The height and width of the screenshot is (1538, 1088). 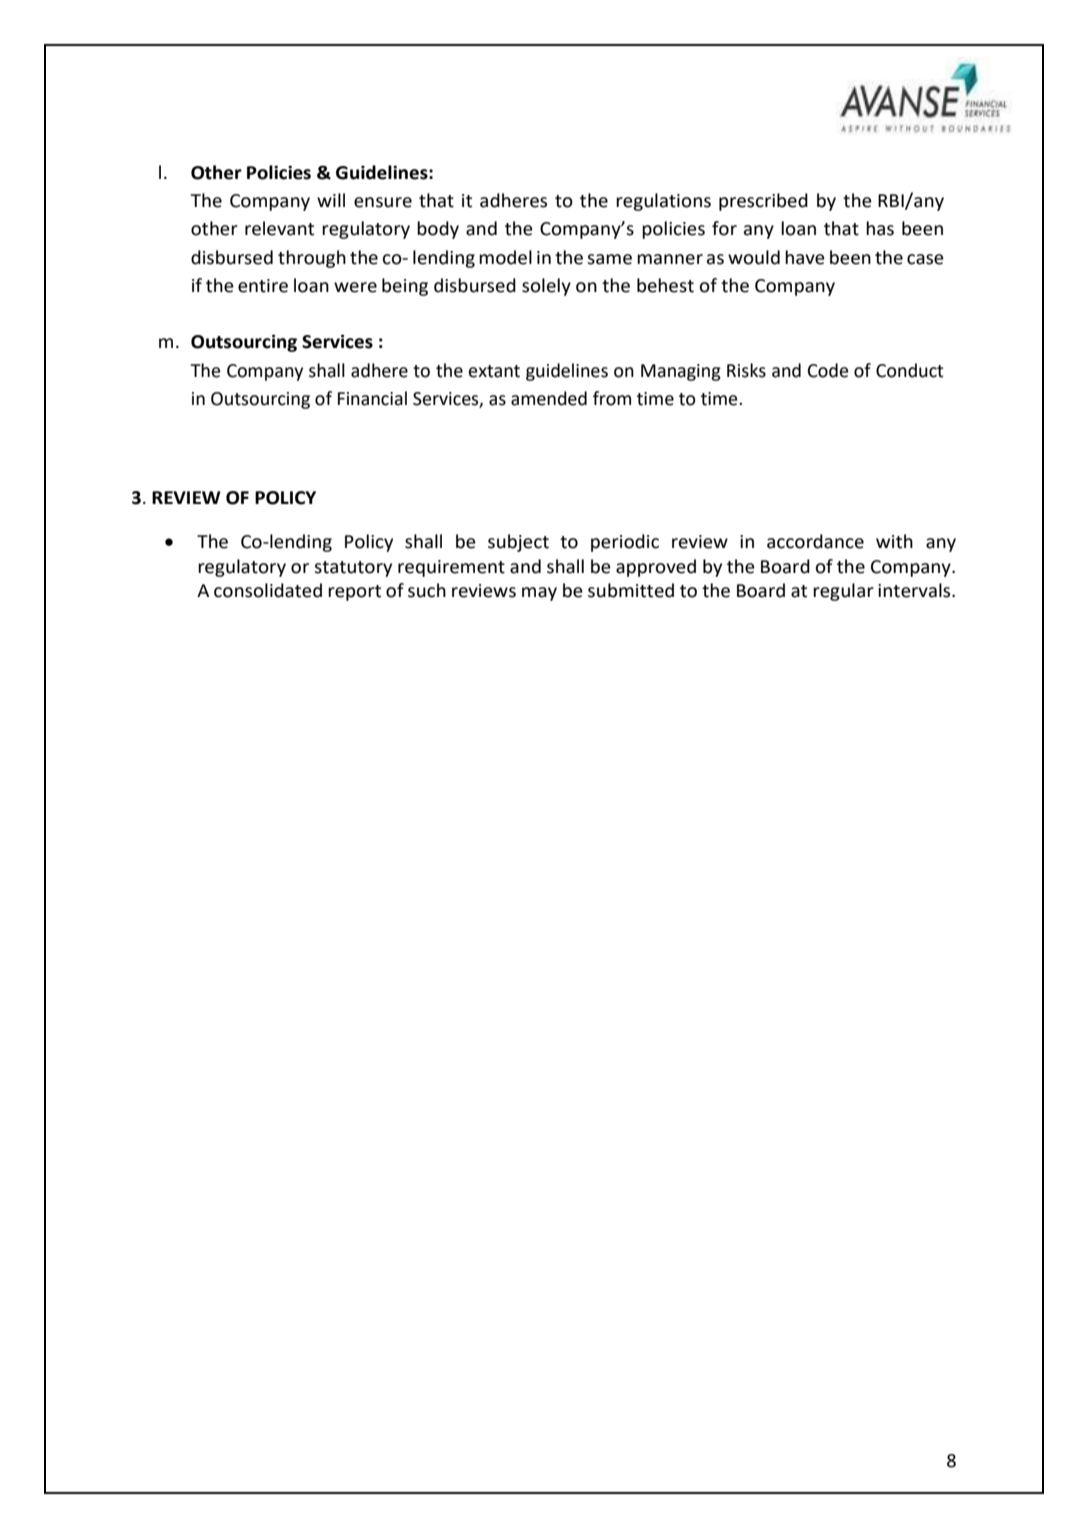 What do you see at coordinates (354, 593) in the screenshot?
I see `report` at bounding box center [354, 593].
